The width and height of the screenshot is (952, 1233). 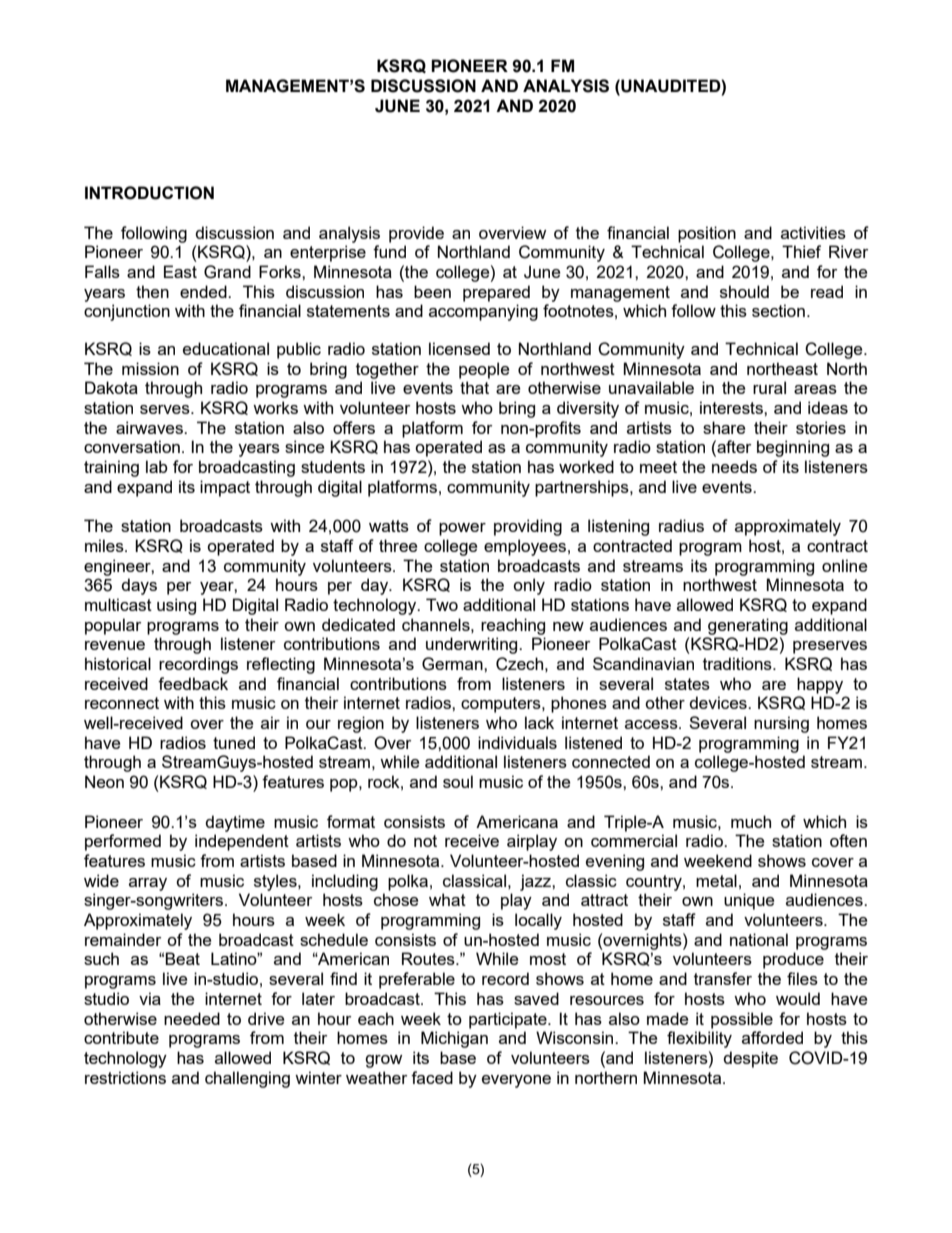 I want to click on despite, so click(x=750, y=1059).
